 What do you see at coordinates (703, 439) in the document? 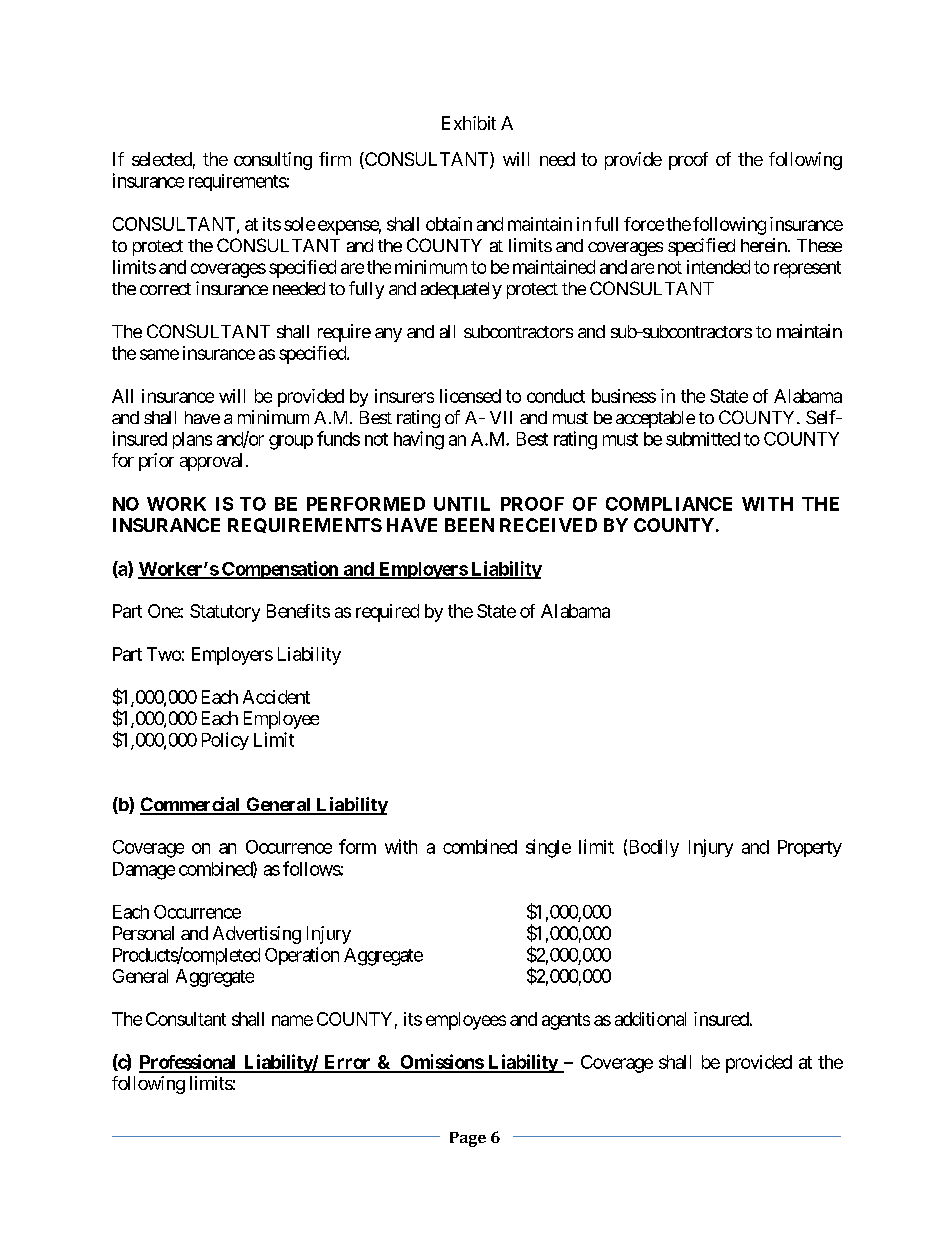
I see `submitted` at bounding box center [703, 439].
